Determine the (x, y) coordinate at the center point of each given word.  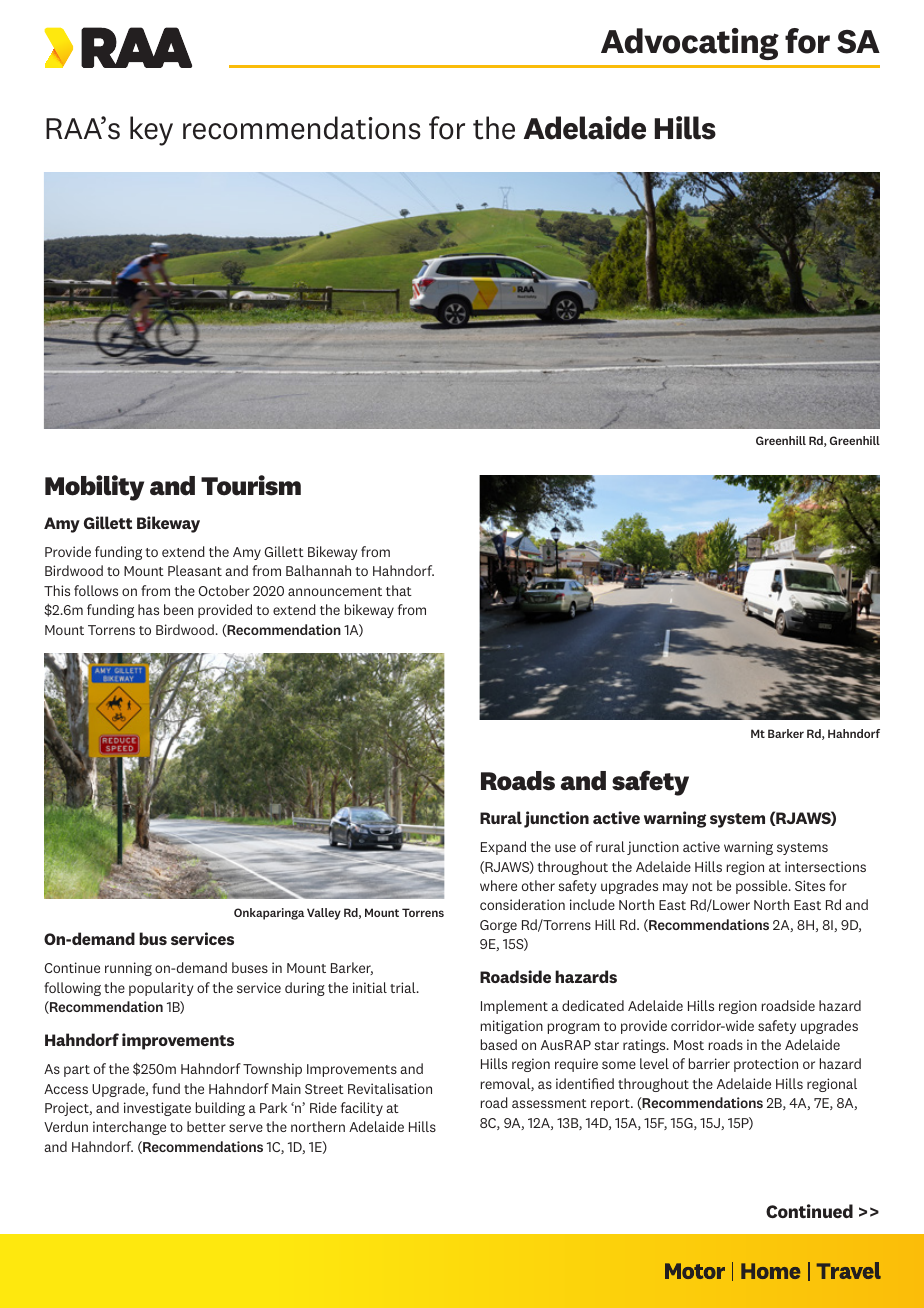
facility (362, 1109)
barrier (709, 1063)
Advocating (690, 44)
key (151, 131)
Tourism (251, 485)
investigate (157, 1109)
